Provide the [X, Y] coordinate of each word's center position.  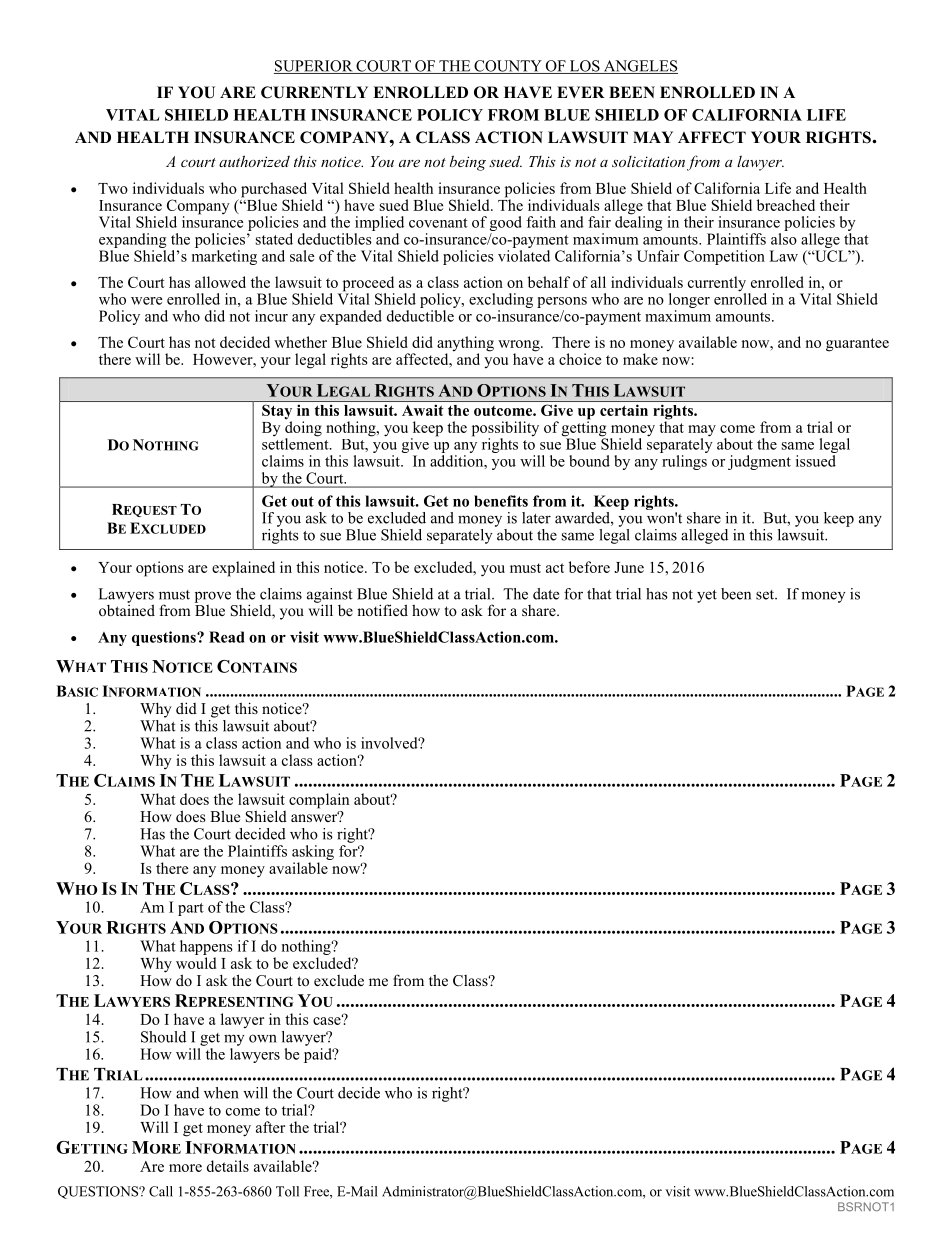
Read [226, 637]
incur [271, 316]
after [270, 1127]
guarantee [857, 345]
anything [465, 345]
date [546, 594]
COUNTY [508, 67]
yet [707, 596]
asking [313, 854]
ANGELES [639, 67]
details [228, 1166]
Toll [287, 1191]
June [629, 567]
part [191, 909]
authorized [254, 161]
